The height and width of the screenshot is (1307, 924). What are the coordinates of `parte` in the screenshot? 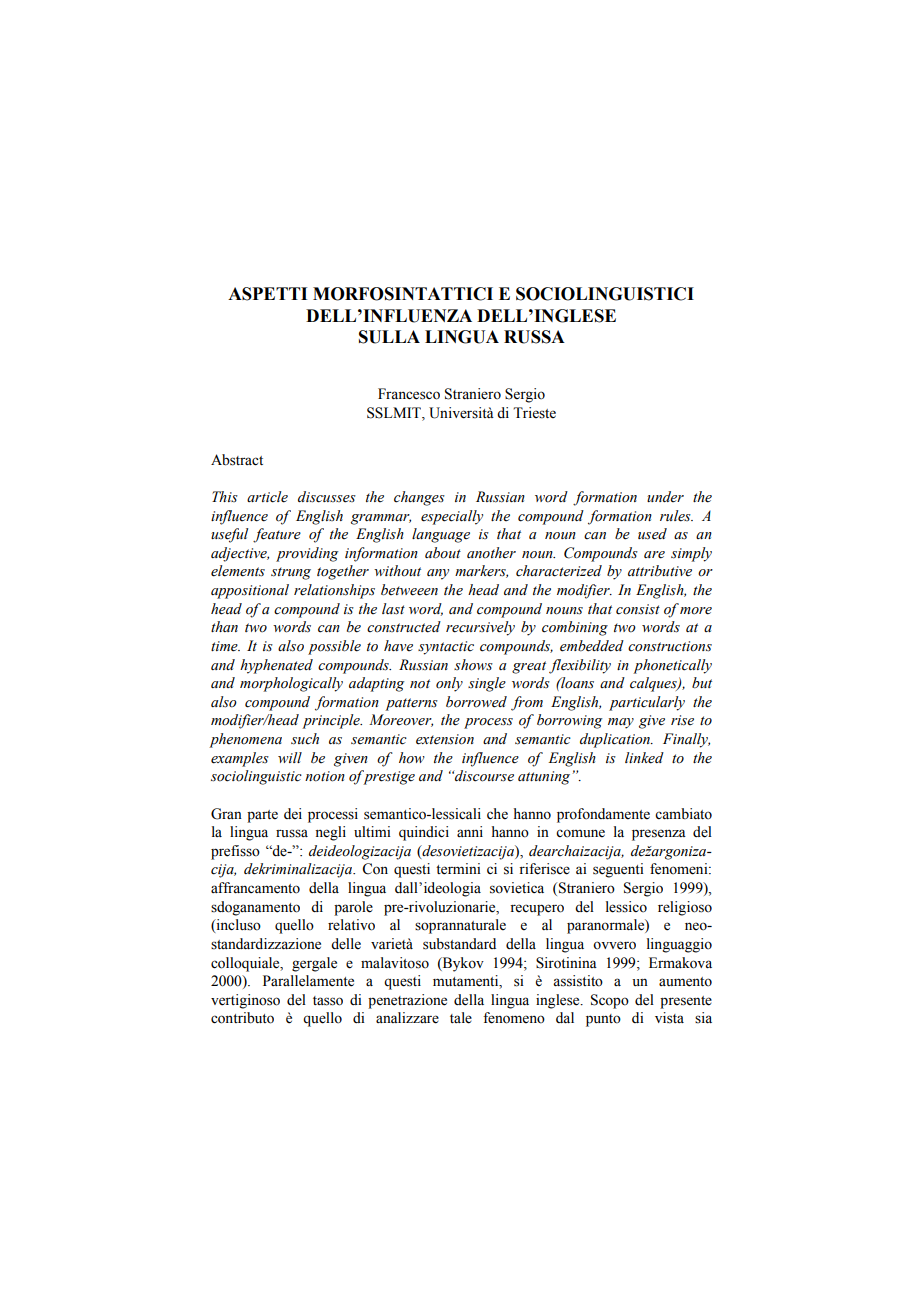 It's located at (262, 816).
